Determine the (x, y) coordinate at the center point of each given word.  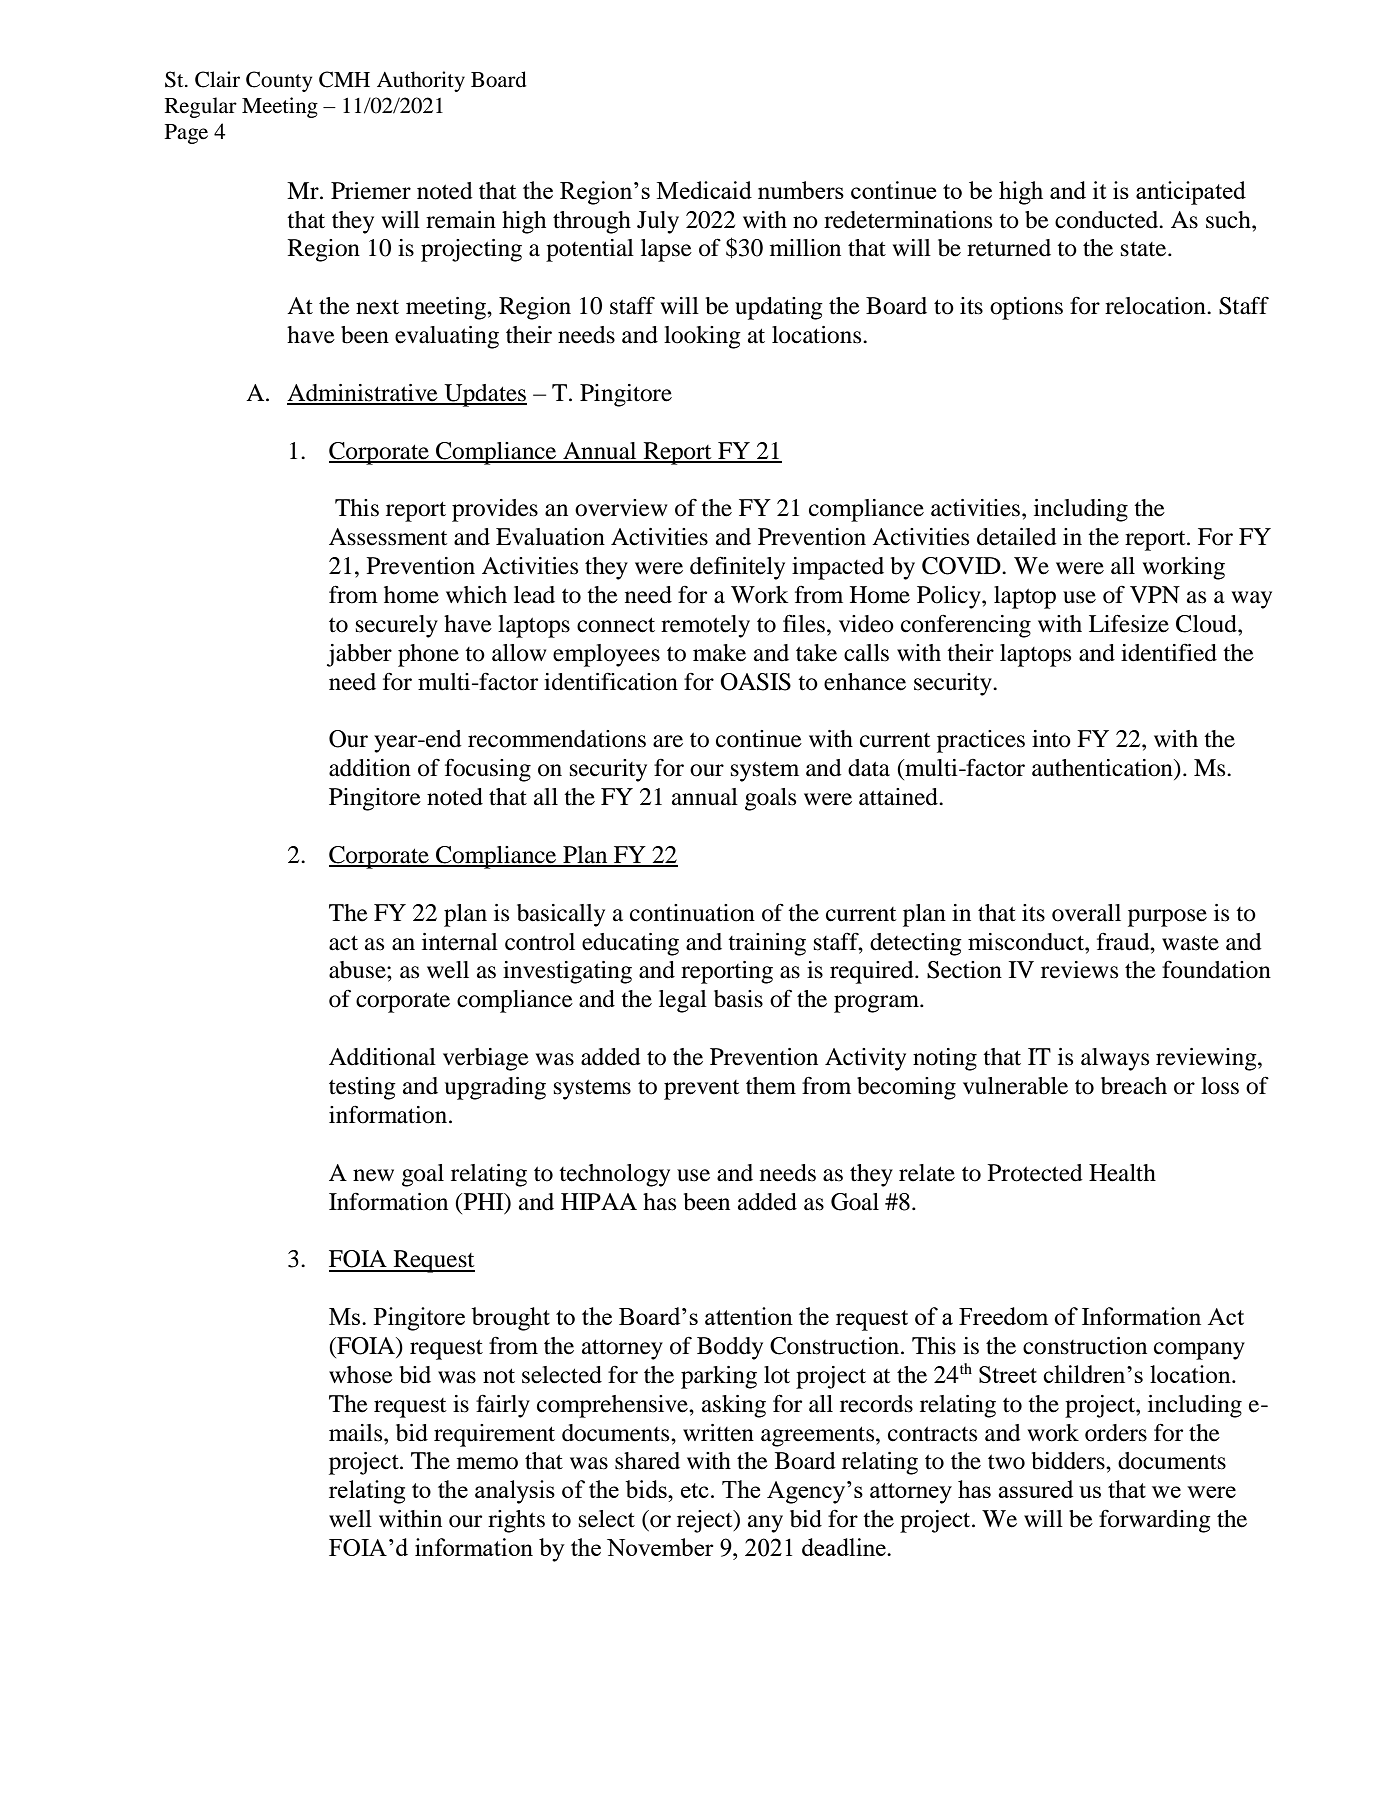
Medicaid (704, 190)
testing (362, 1088)
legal (683, 1001)
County (279, 81)
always (1115, 1059)
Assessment (388, 537)
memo (487, 1463)
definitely (737, 568)
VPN (1155, 594)
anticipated (1191, 193)
